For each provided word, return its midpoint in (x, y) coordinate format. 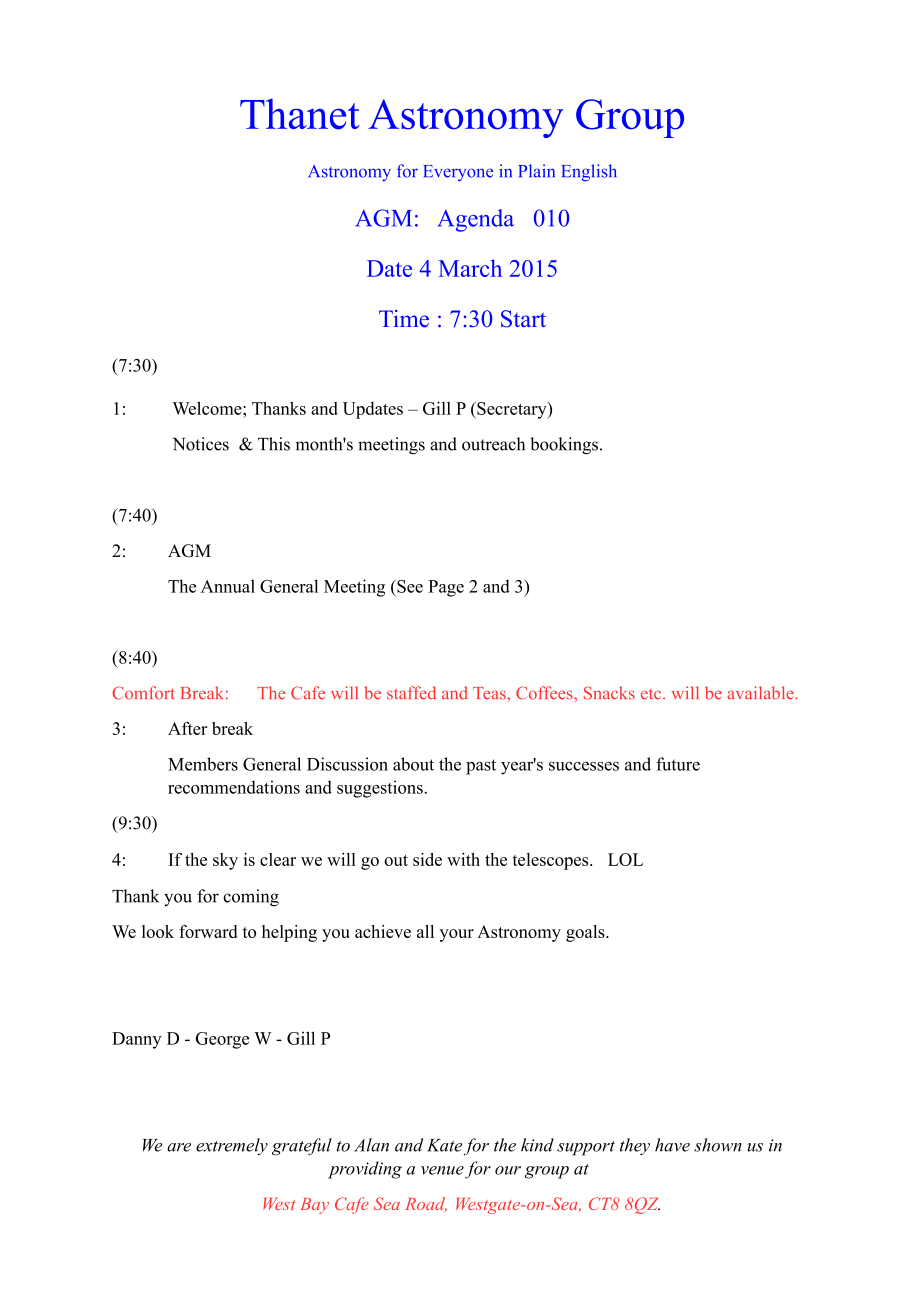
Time (404, 319)
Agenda (476, 220)
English (589, 172)
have (672, 1145)
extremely (232, 1147)
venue (442, 1170)
